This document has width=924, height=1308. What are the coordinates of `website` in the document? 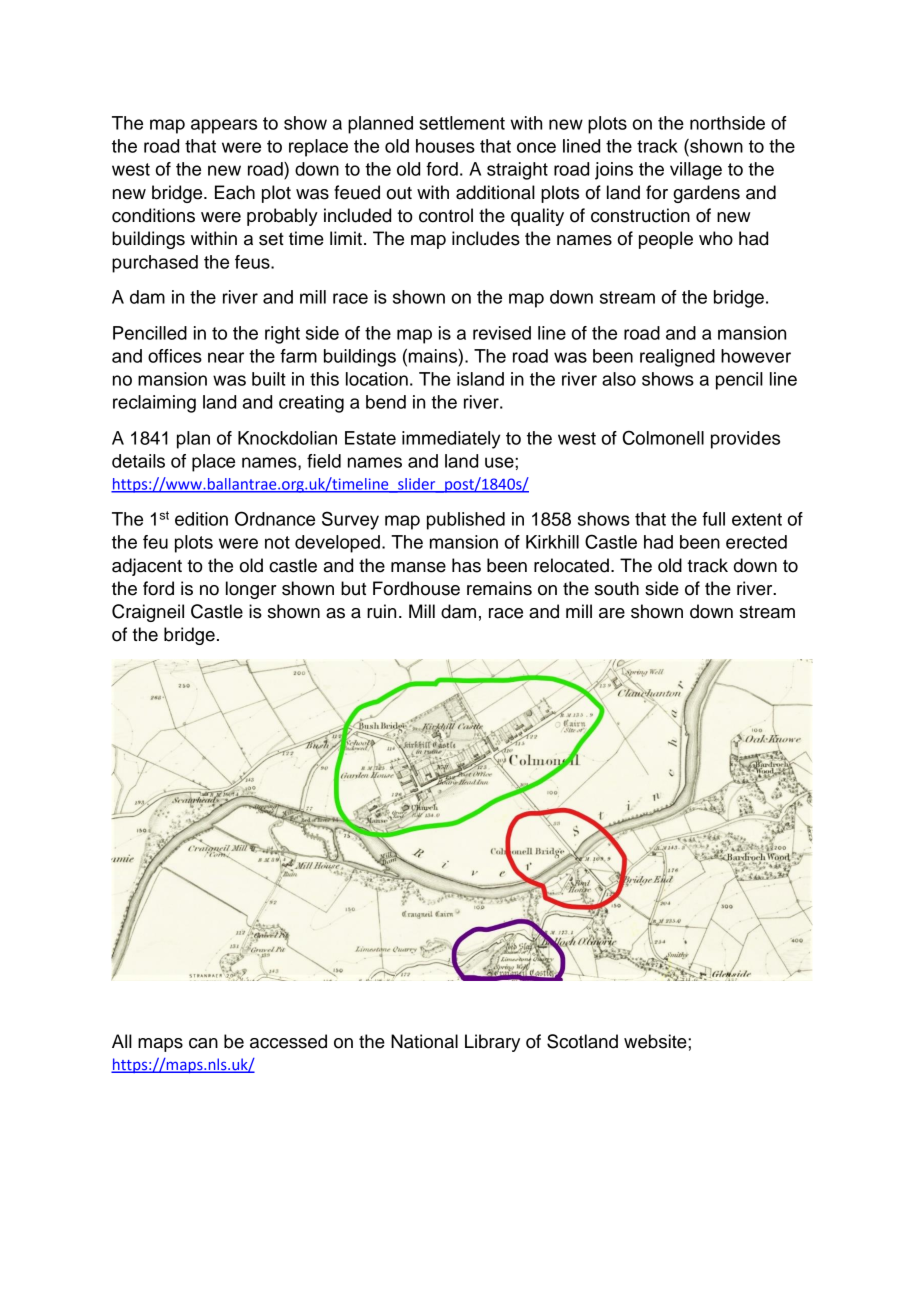 It's located at (656, 1041).
